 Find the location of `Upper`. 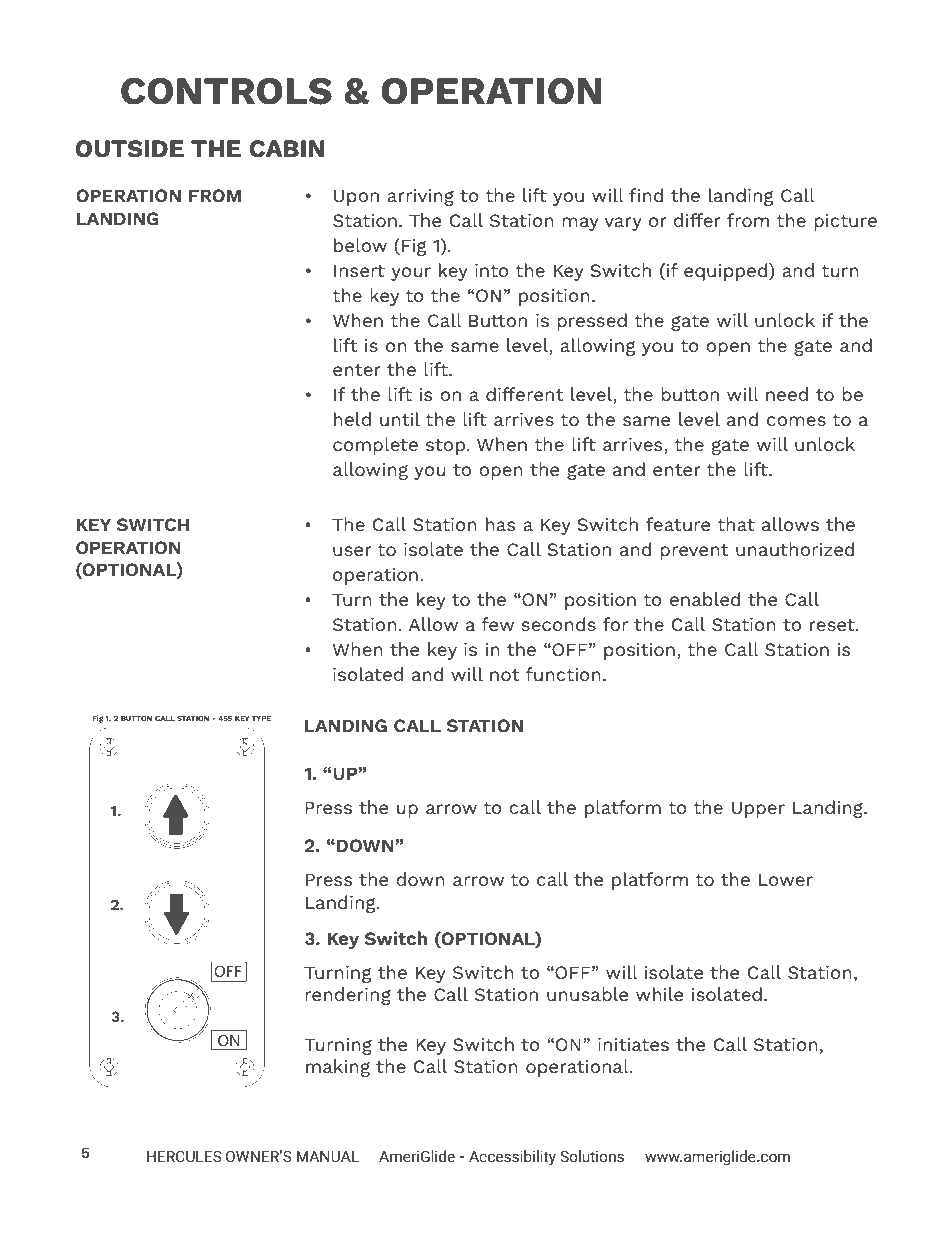

Upper is located at coordinates (758, 809).
